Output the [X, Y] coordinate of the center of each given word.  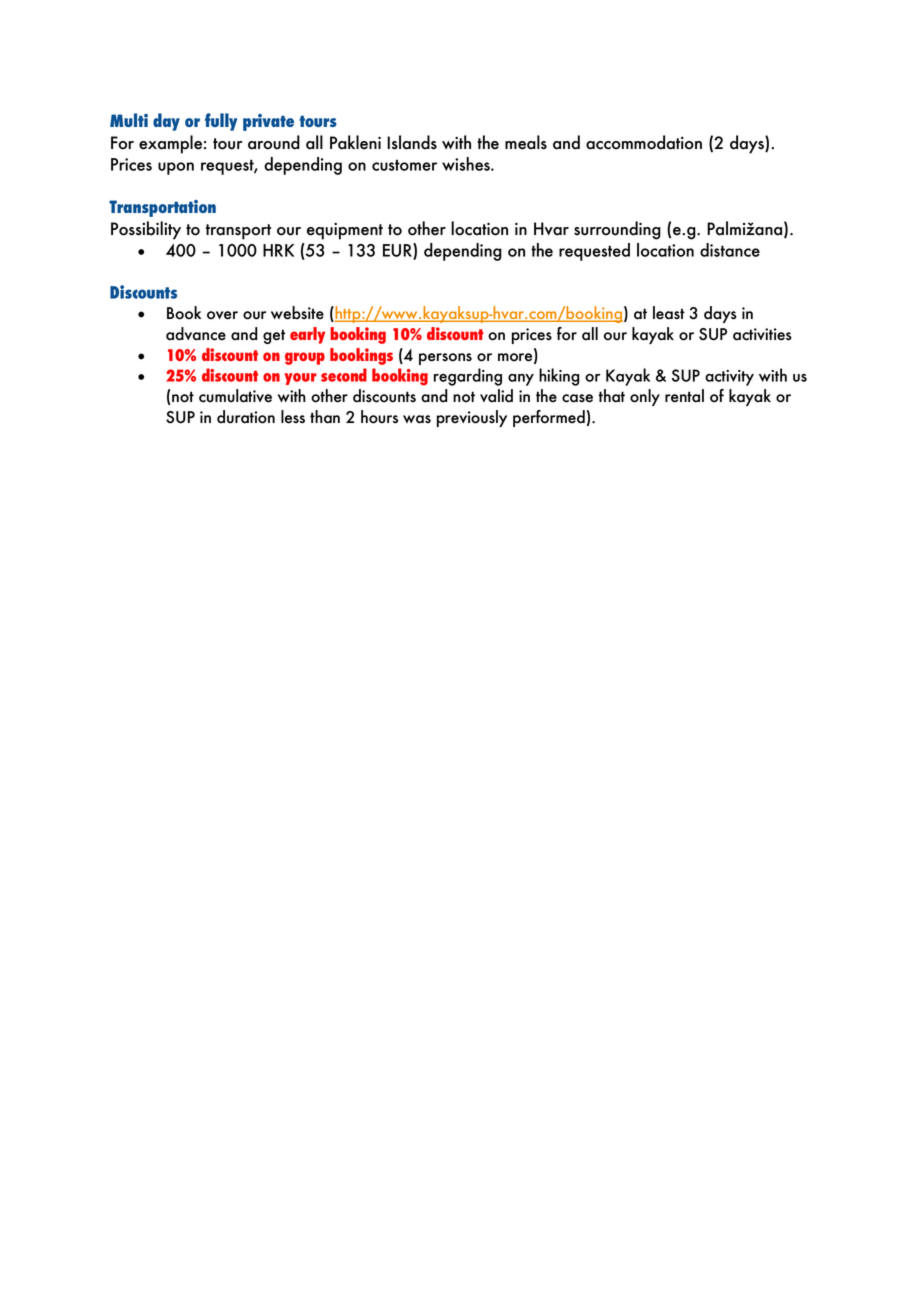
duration [246, 417]
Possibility [146, 230]
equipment [345, 231]
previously [472, 418]
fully [221, 122]
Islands [412, 142]
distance [730, 250]
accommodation [644, 142]
